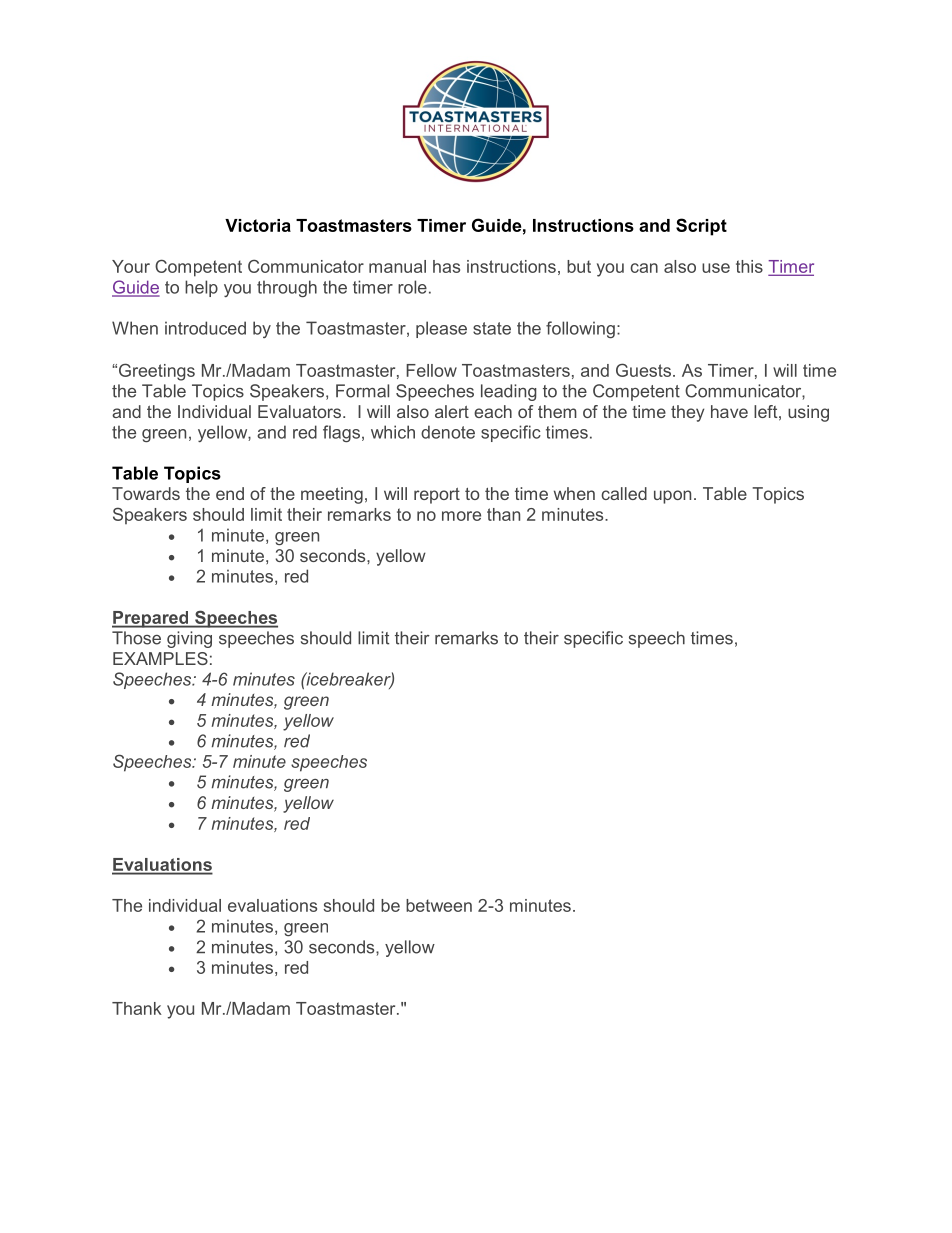 This screenshot has height=1233, width=952. Describe the element at coordinates (461, 516) in the screenshot. I see `more` at that location.
